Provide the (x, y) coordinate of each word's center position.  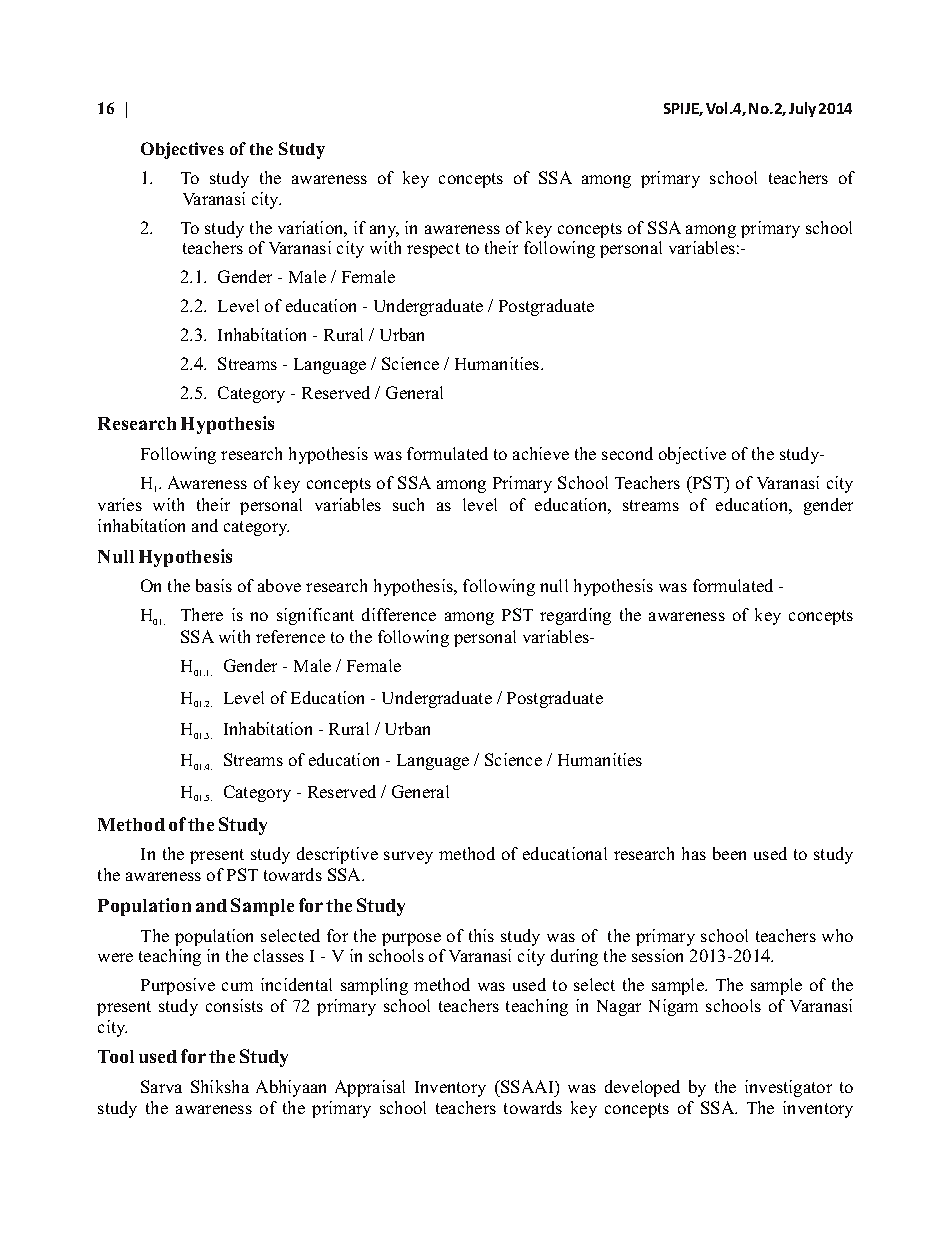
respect (433, 250)
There (202, 614)
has (694, 853)
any (384, 231)
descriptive (337, 855)
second (627, 453)
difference (399, 614)
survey (408, 857)
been (729, 853)
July (802, 109)
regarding (575, 616)
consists (234, 1005)
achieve (541, 453)
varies (120, 504)
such (408, 504)
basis (214, 585)
